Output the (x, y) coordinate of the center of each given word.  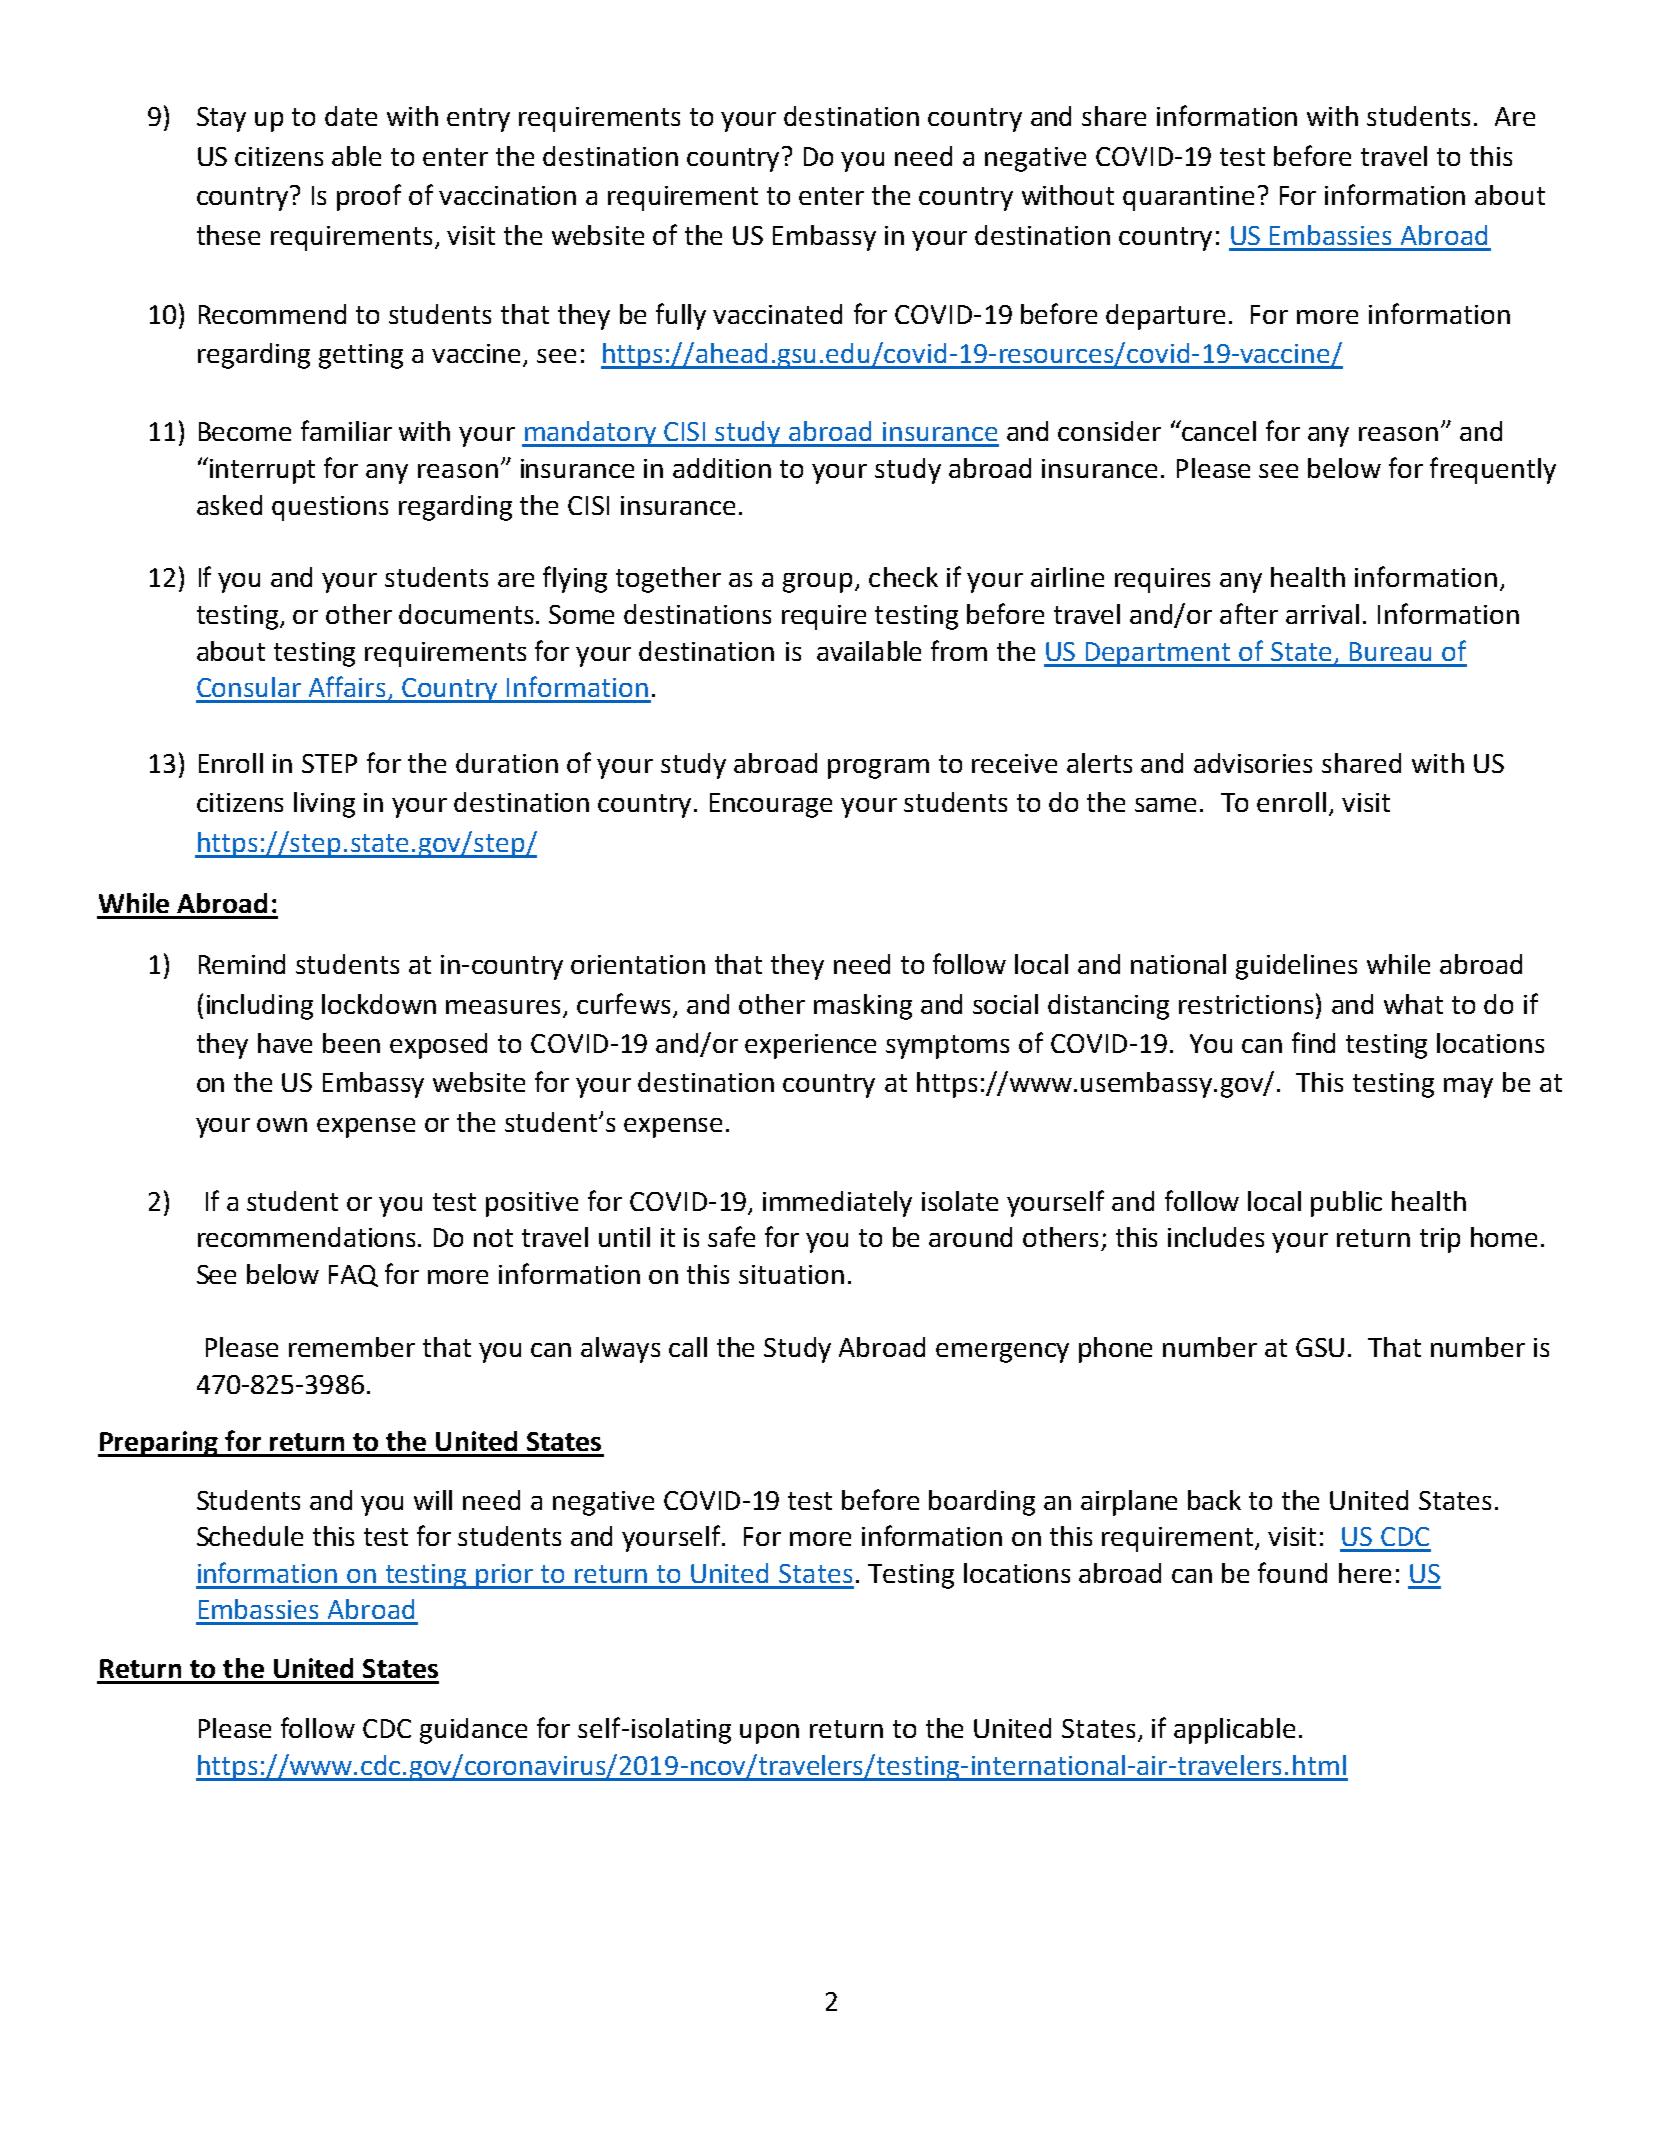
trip (1440, 1240)
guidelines (1296, 967)
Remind (242, 964)
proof (369, 197)
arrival (1322, 614)
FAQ (353, 1276)
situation (791, 1274)
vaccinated (777, 314)
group (817, 583)
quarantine (1188, 198)
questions (330, 508)
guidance (473, 1731)
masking (863, 1007)
